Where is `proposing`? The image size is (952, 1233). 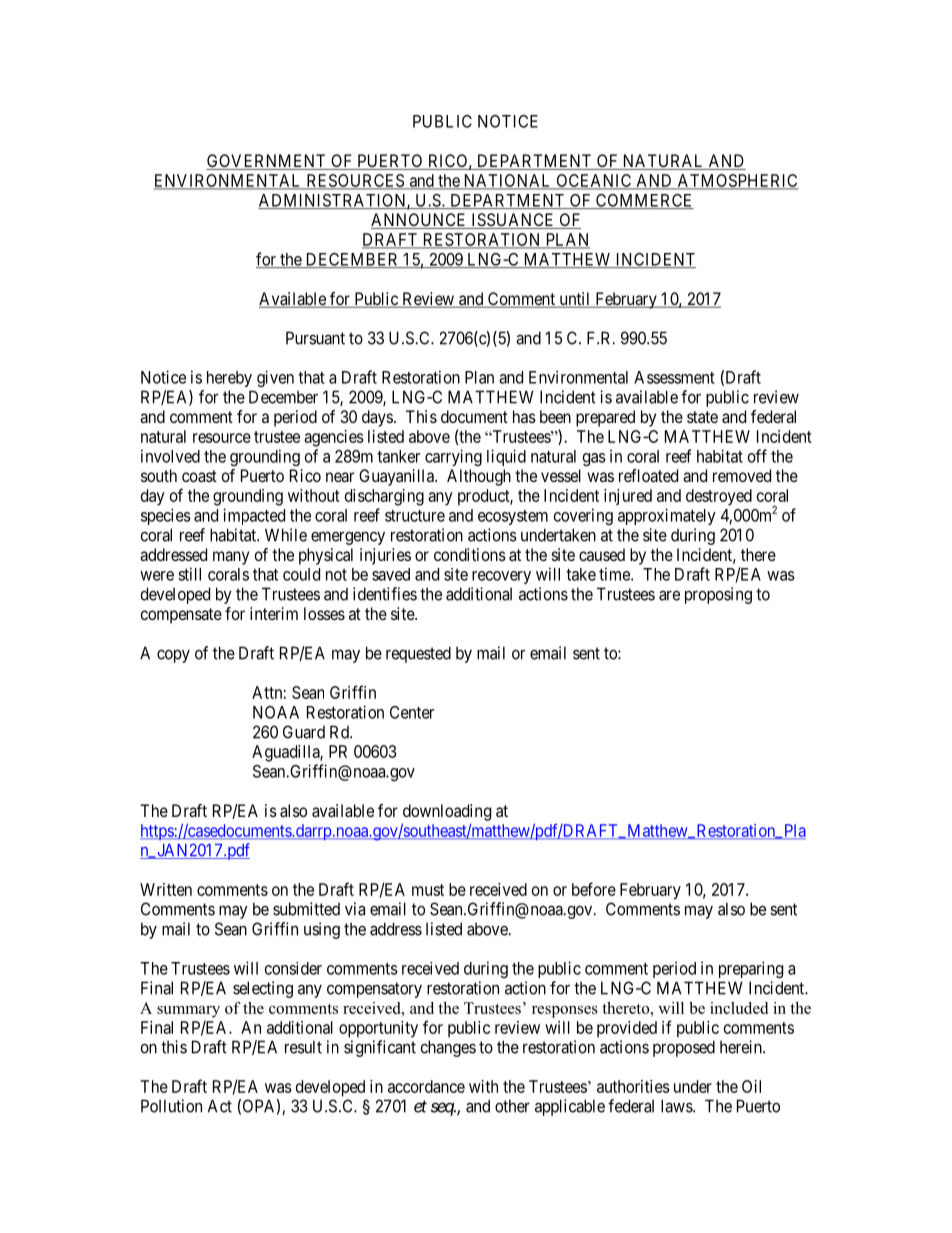 proposing is located at coordinates (718, 595).
